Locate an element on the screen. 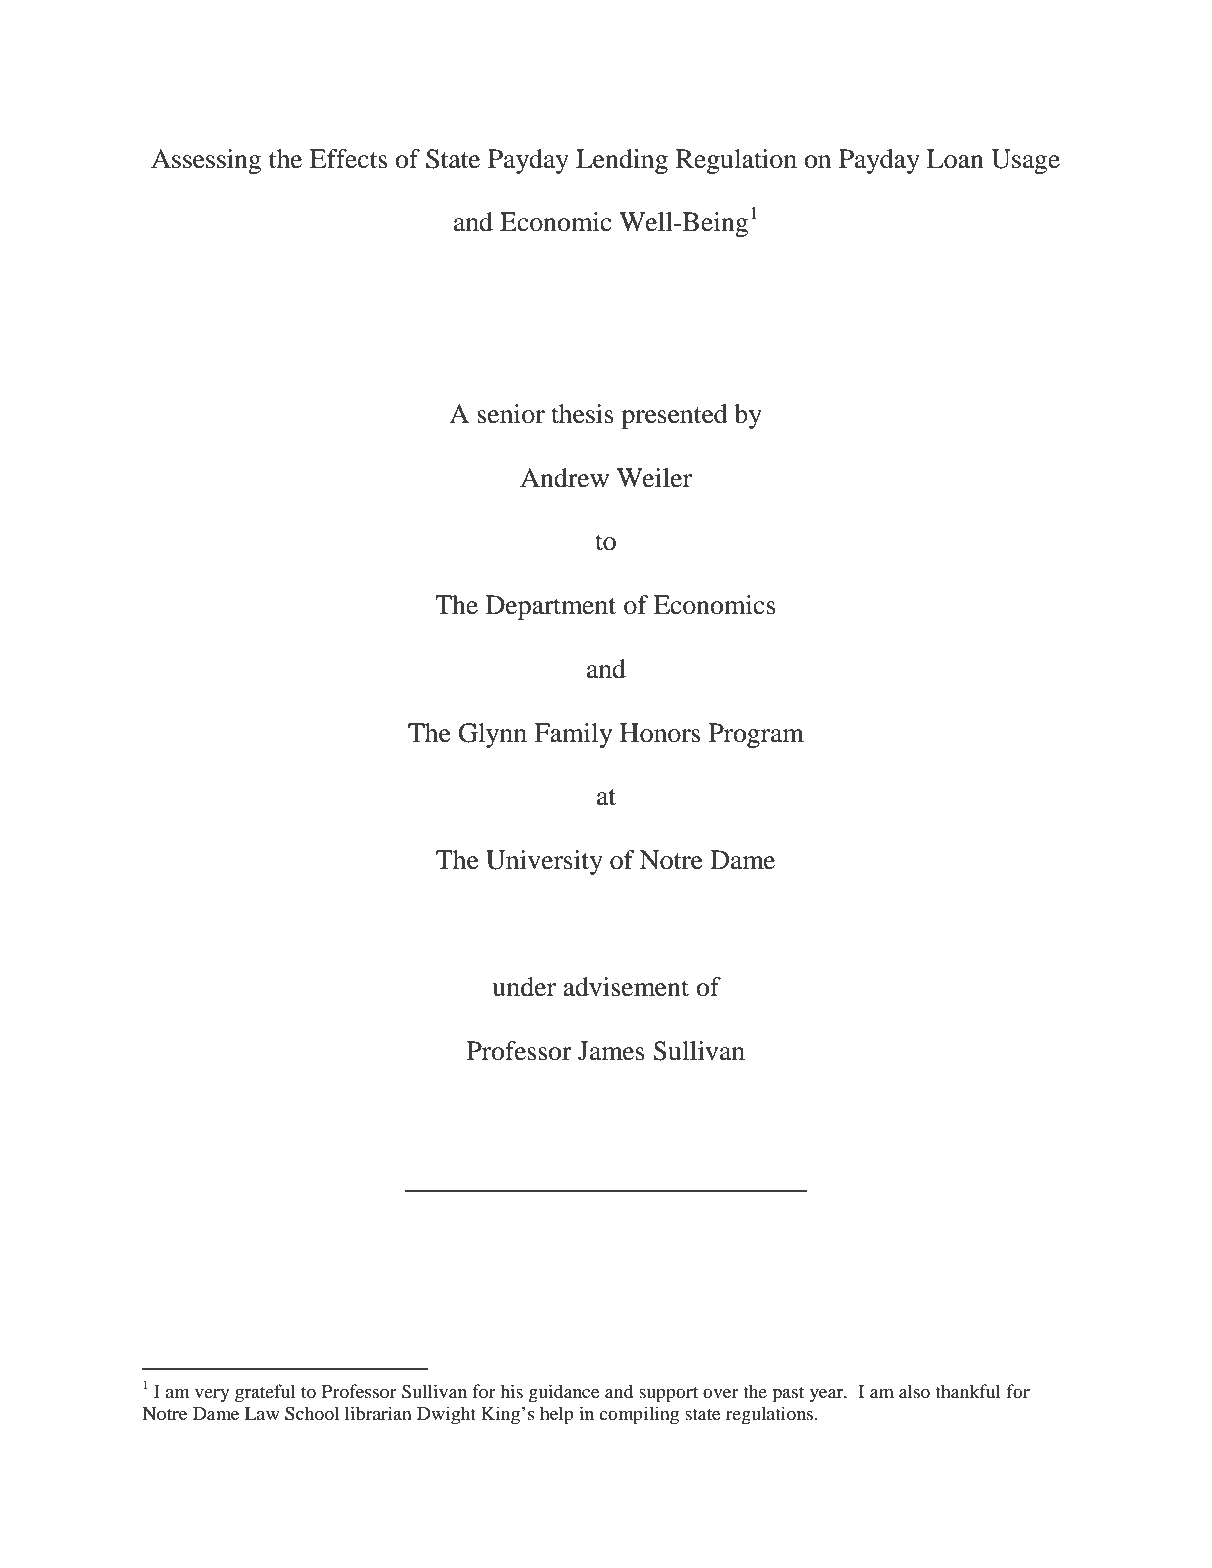  also is located at coordinates (914, 1391).
